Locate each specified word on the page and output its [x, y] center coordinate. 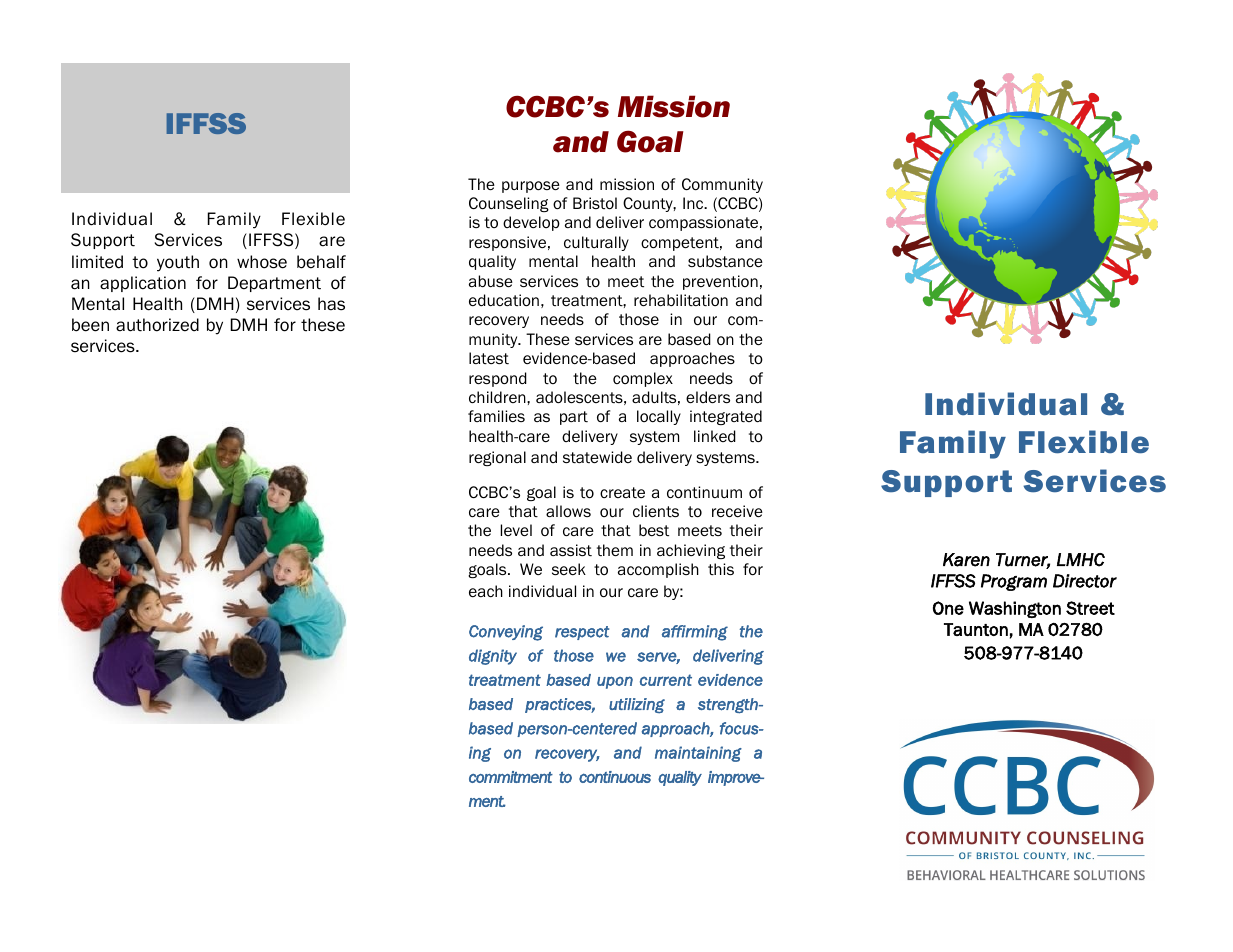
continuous [615, 777]
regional [497, 458]
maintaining [698, 754]
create [622, 493]
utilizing [637, 706]
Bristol [595, 203]
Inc [694, 203]
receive [737, 511]
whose [262, 262]
